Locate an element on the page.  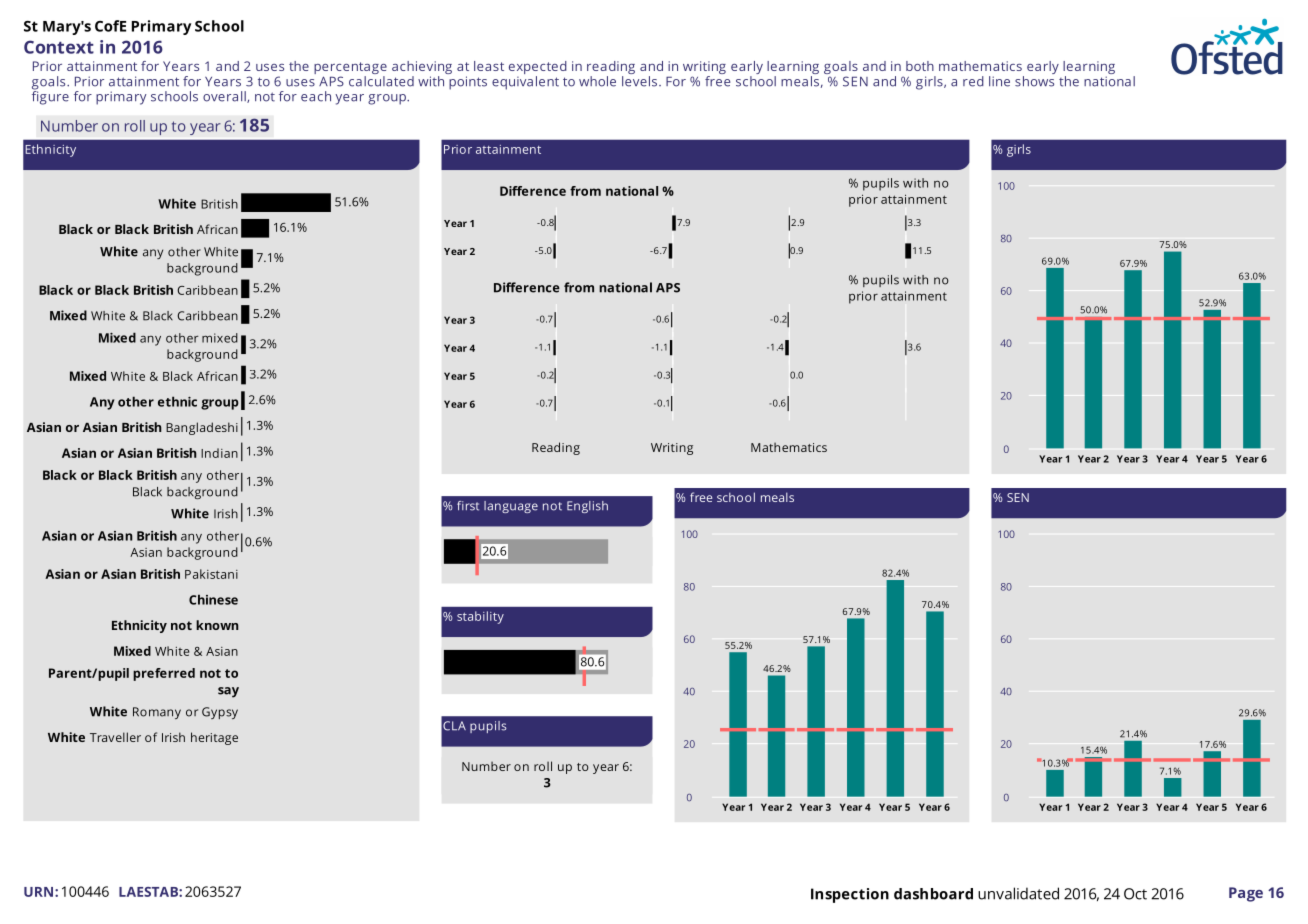
Gypsy is located at coordinates (220, 713).
